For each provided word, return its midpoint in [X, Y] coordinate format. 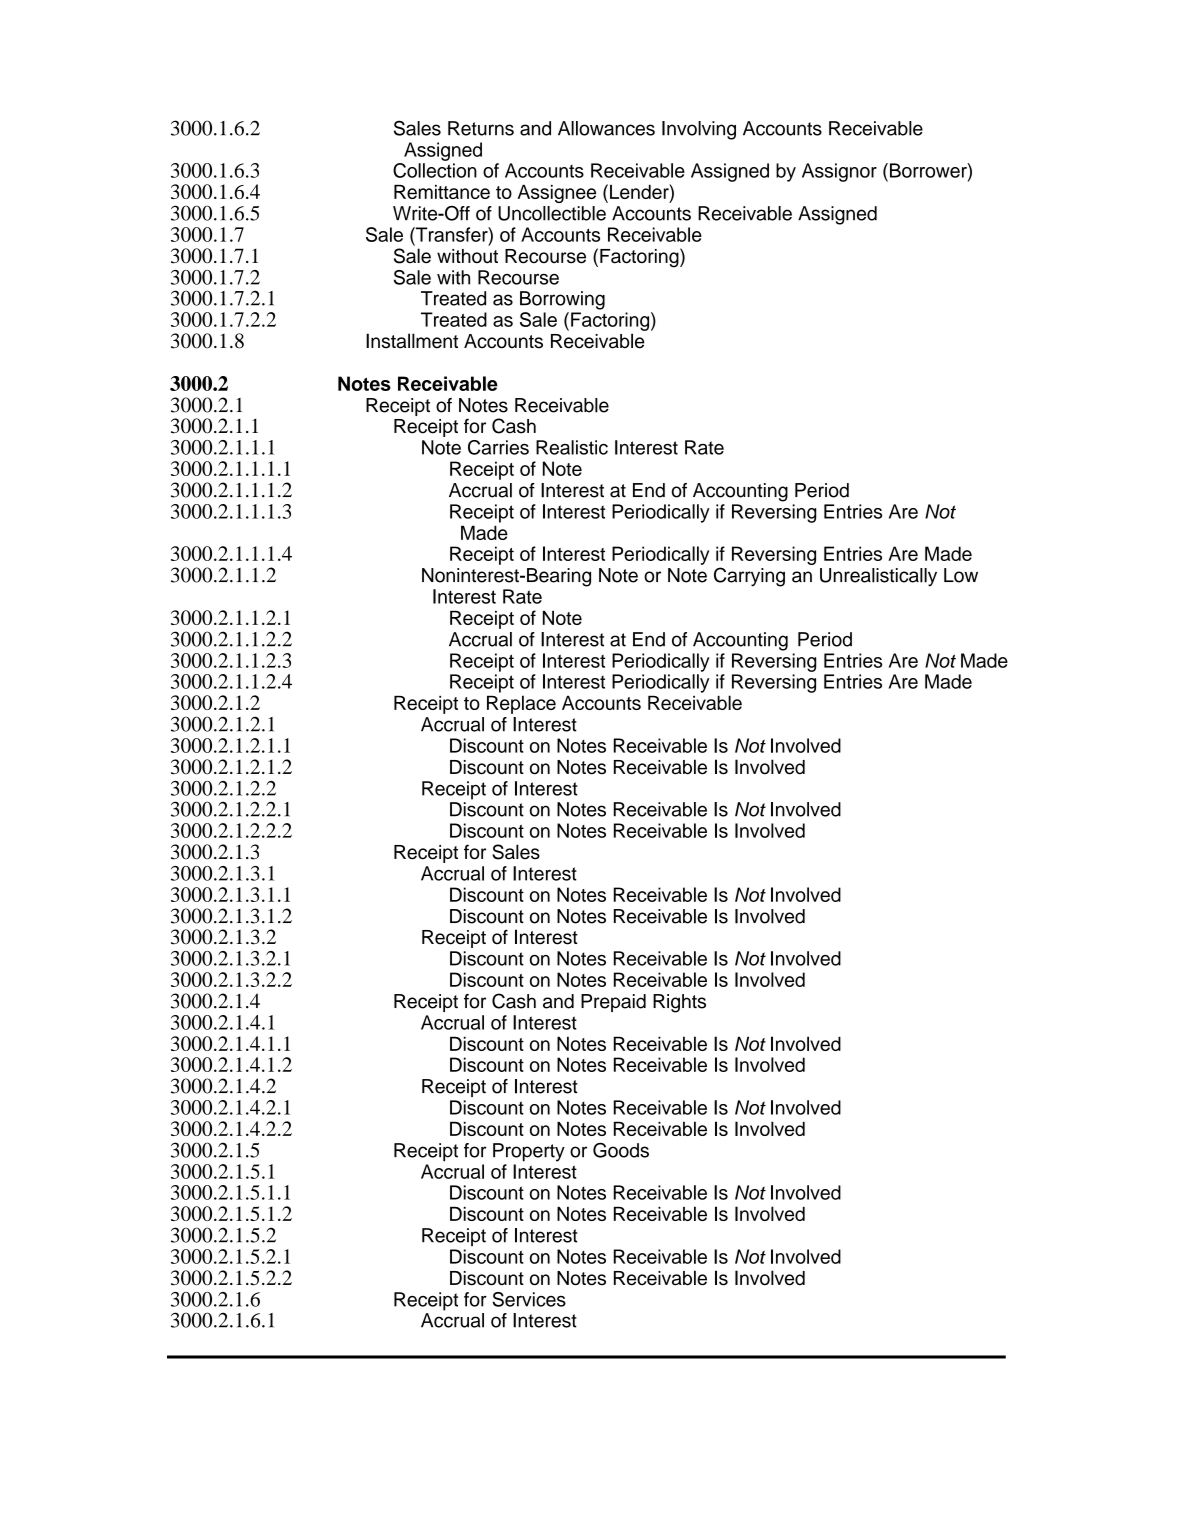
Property [529, 1152]
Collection [435, 170]
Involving [699, 130]
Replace [521, 704]
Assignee [557, 194]
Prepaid [613, 1003]
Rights [679, 1003]
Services [529, 1299]
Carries [498, 447]
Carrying [749, 577]
